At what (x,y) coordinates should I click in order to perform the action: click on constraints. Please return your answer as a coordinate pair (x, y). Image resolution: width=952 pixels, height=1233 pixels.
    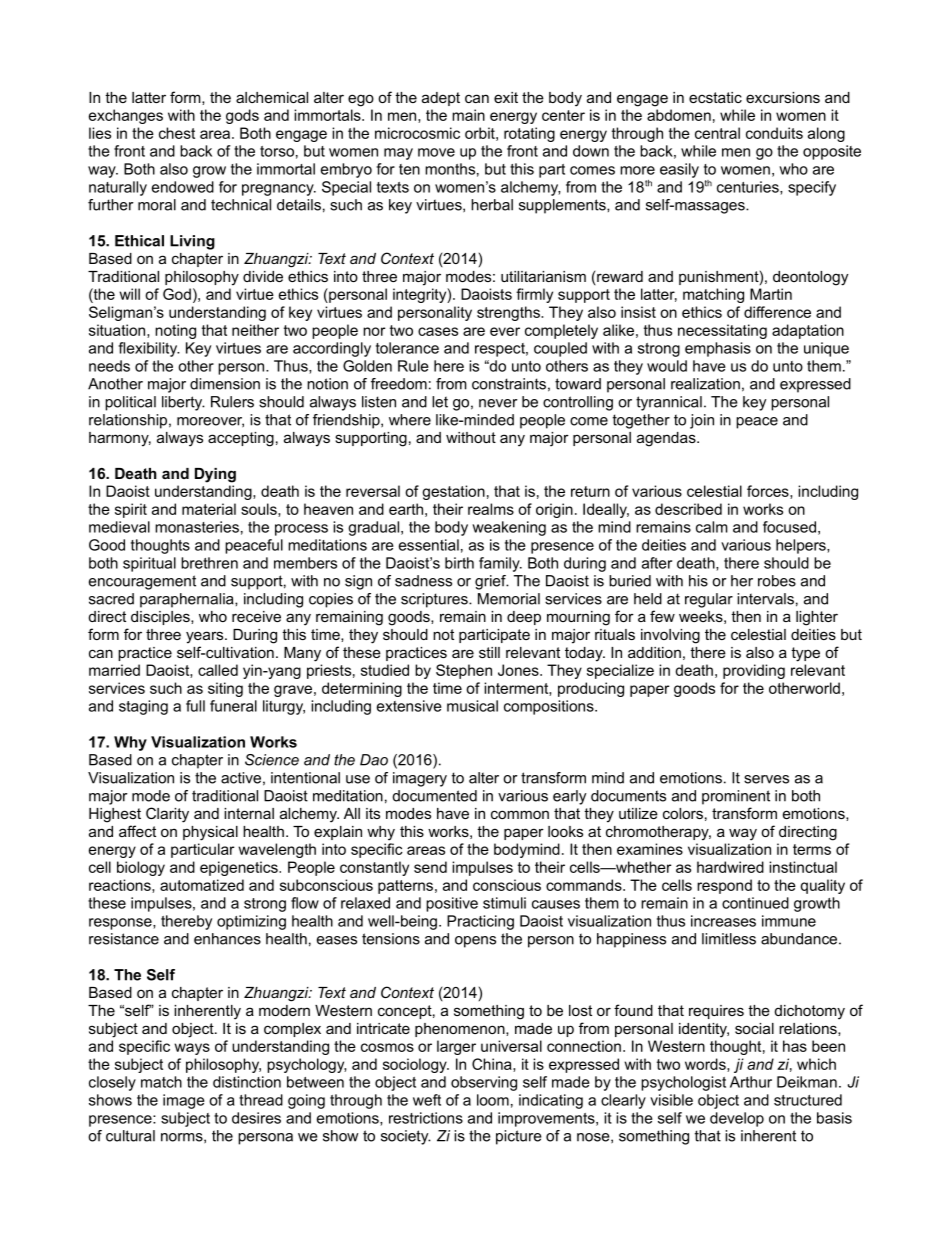
    Looking at the image, I should click on (509, 384).
